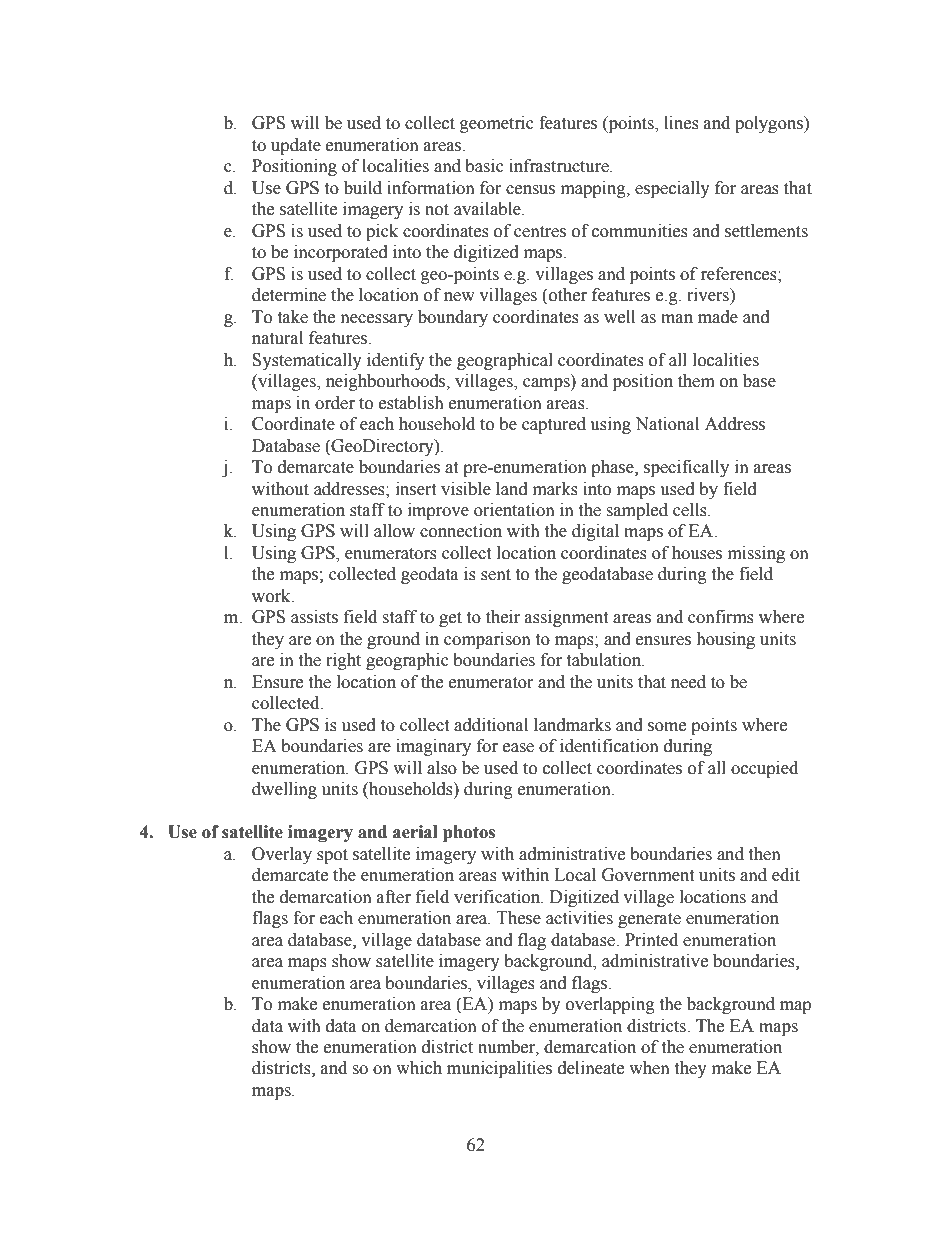  Describe the element at coordinates (314, 617) in the screenshot. I see `assists` at that location.
